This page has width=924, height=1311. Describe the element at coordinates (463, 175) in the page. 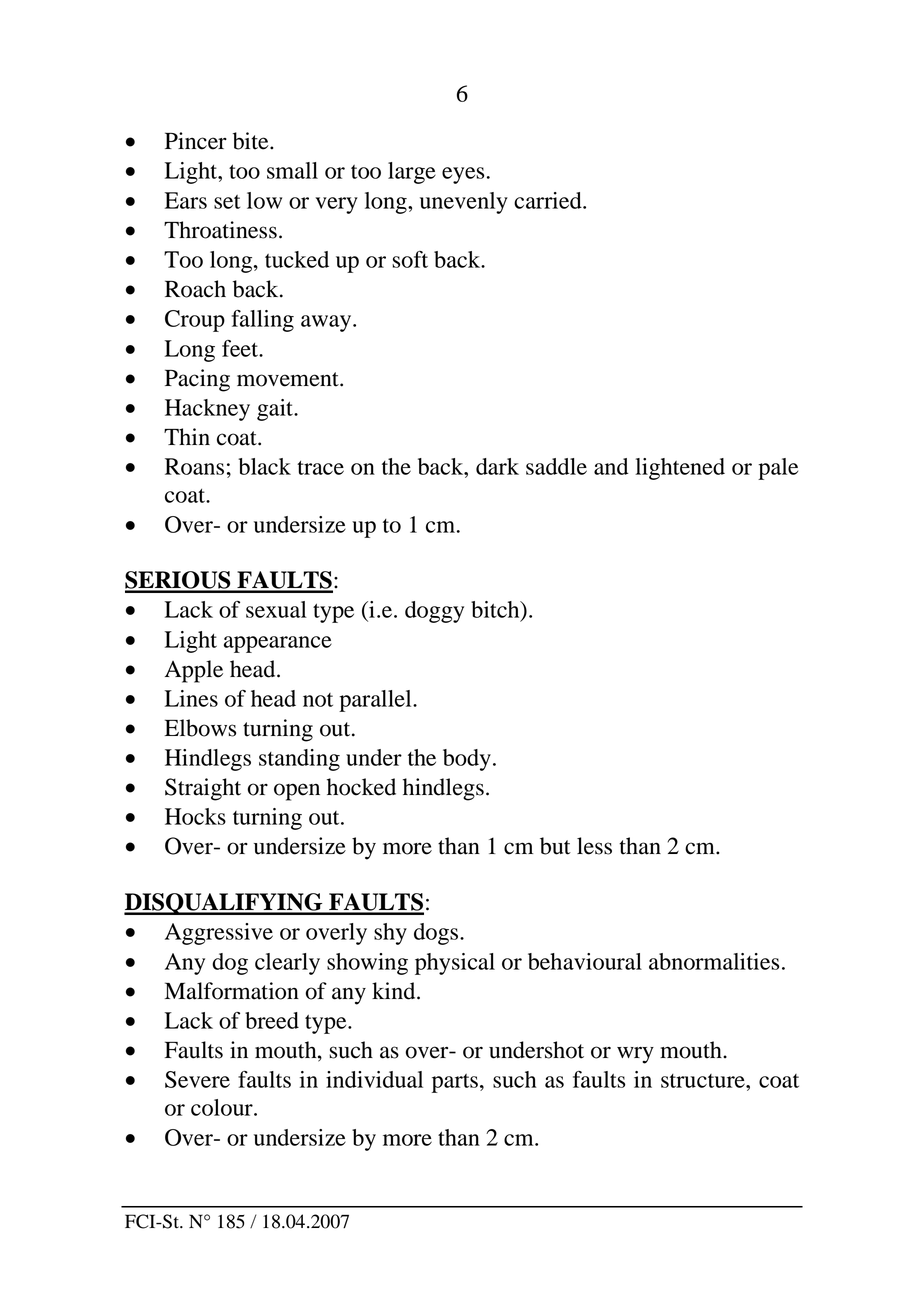

I see `eyes` at that location.
